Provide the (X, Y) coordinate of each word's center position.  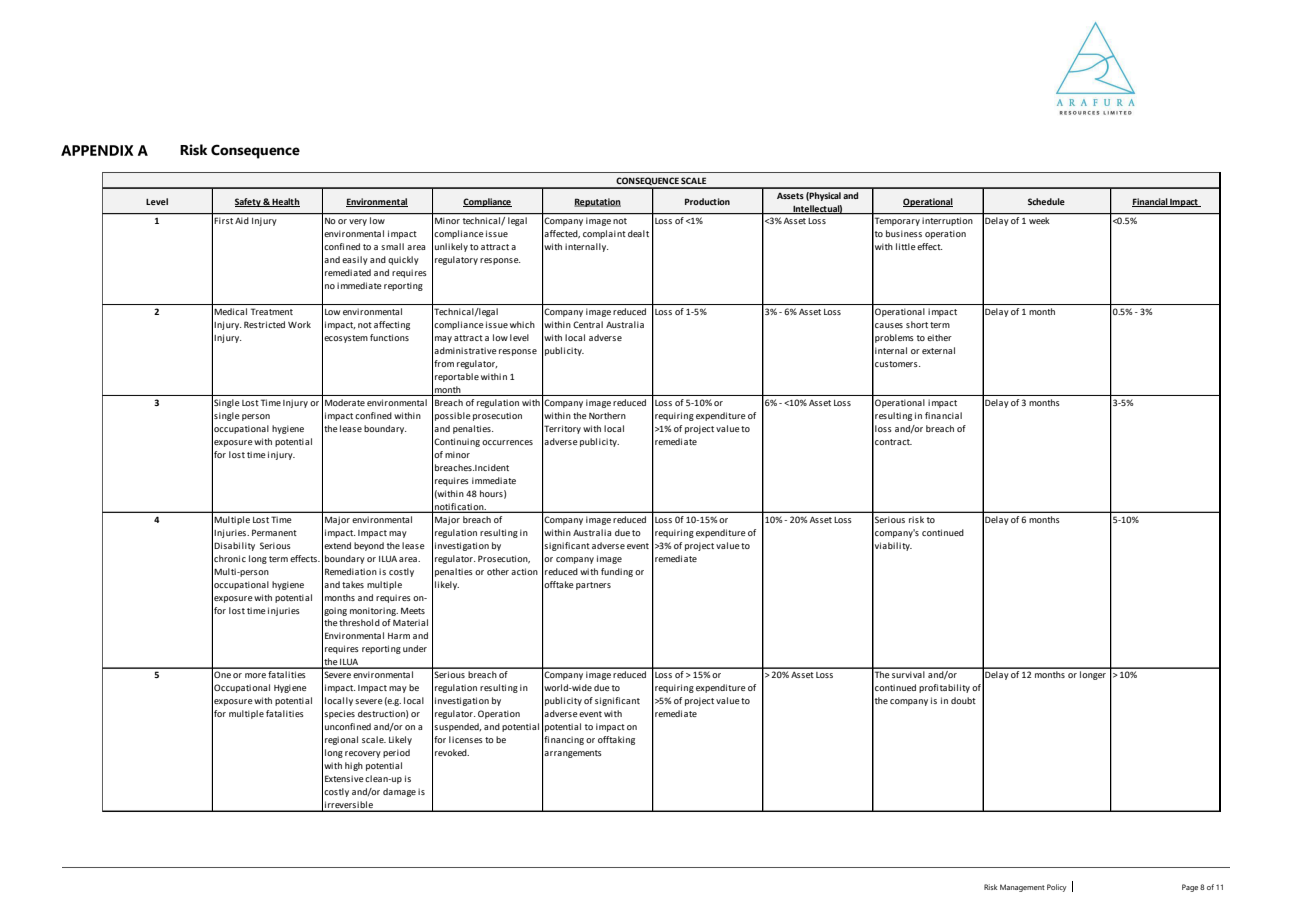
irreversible (349, 806)
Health (285, 202)
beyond (369, 546)
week (1039, 220)
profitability (944, 688)
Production (707, 201)
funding (617, 572)
